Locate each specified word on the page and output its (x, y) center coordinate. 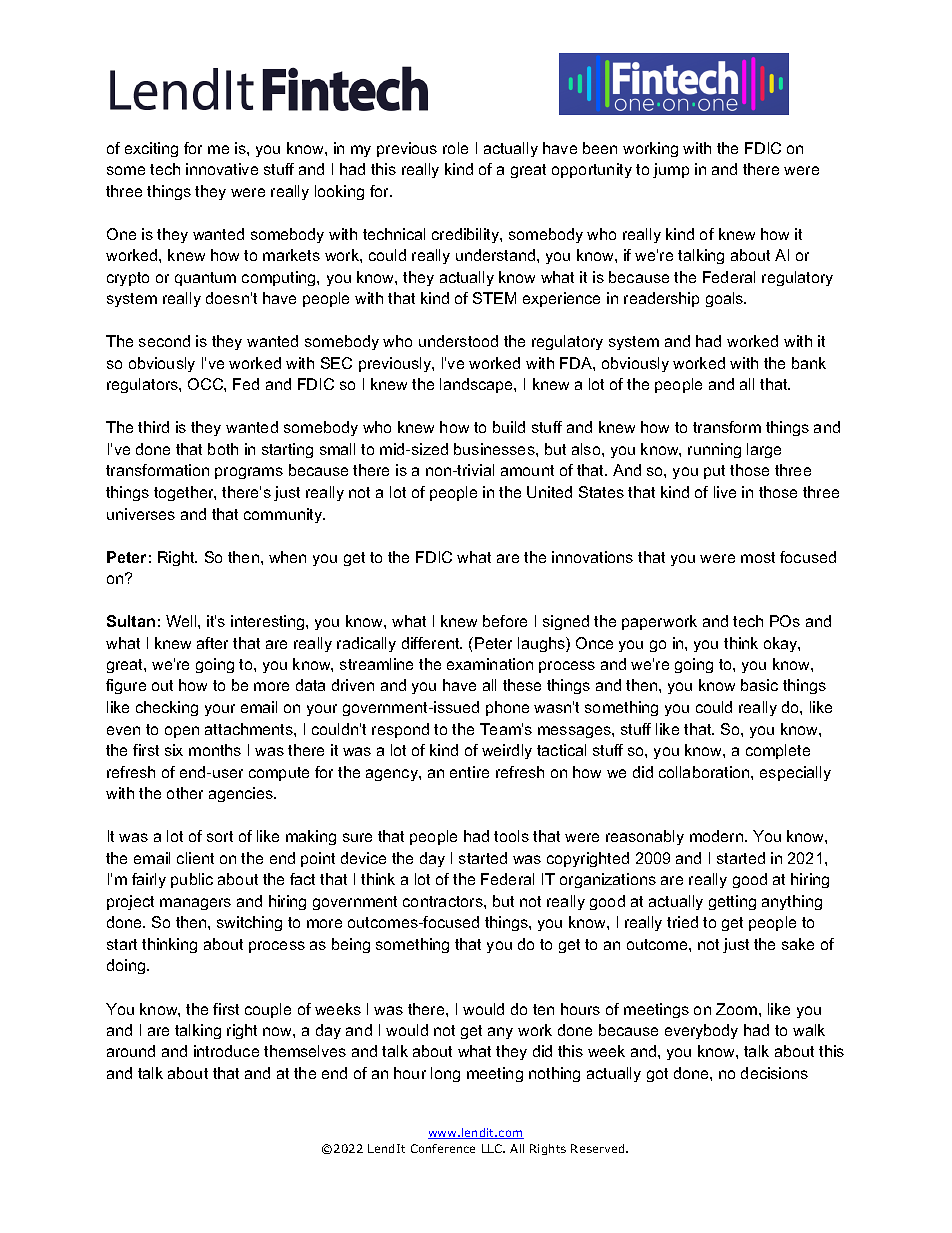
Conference (443, 1148)
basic (759, 685)
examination (490, 664)
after (212, 643)
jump (671, 170)
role (455, 148)
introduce (226, 1051)
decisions (774, 1073)
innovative (222, 169)
